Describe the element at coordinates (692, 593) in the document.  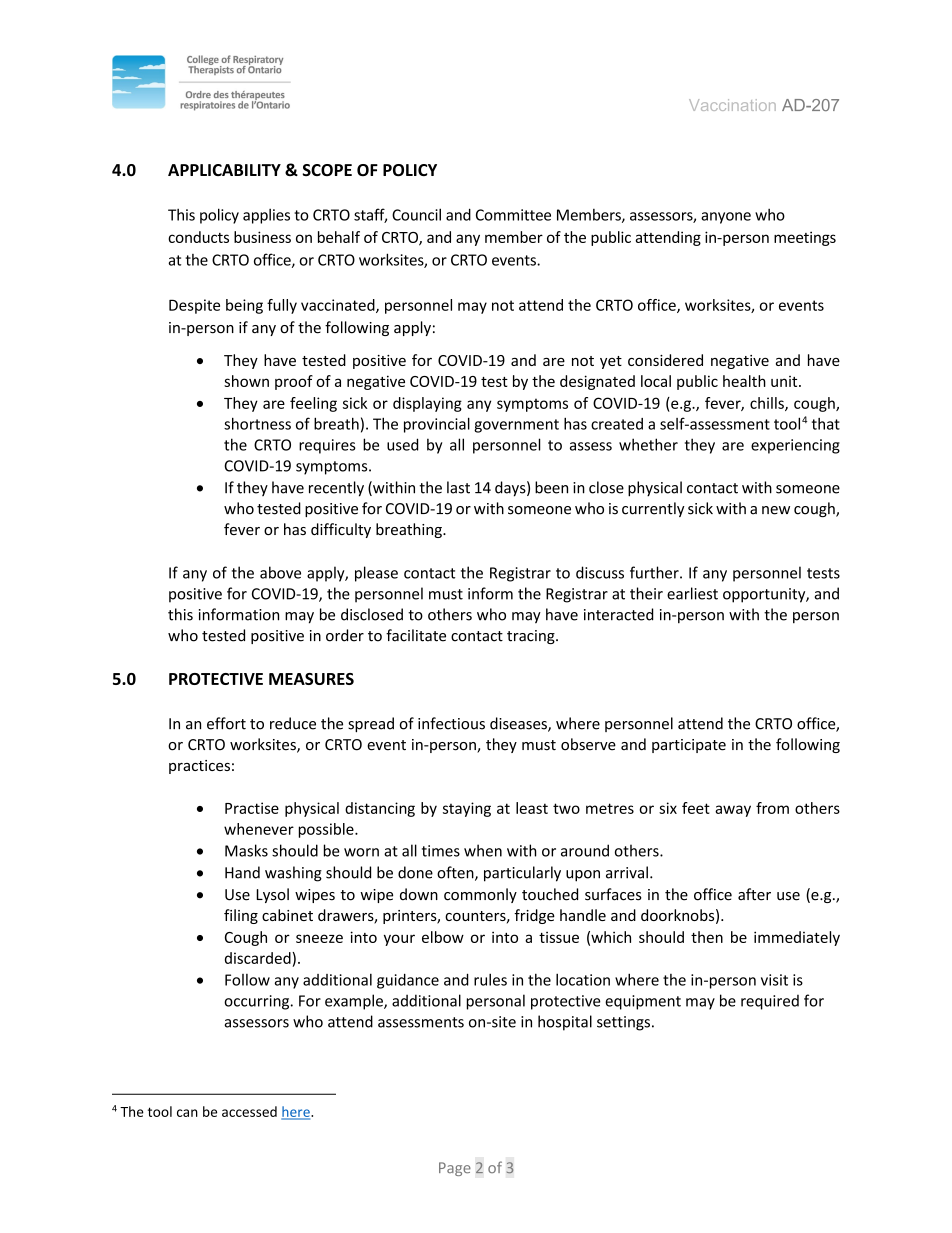
I see `earliest` at that location.
